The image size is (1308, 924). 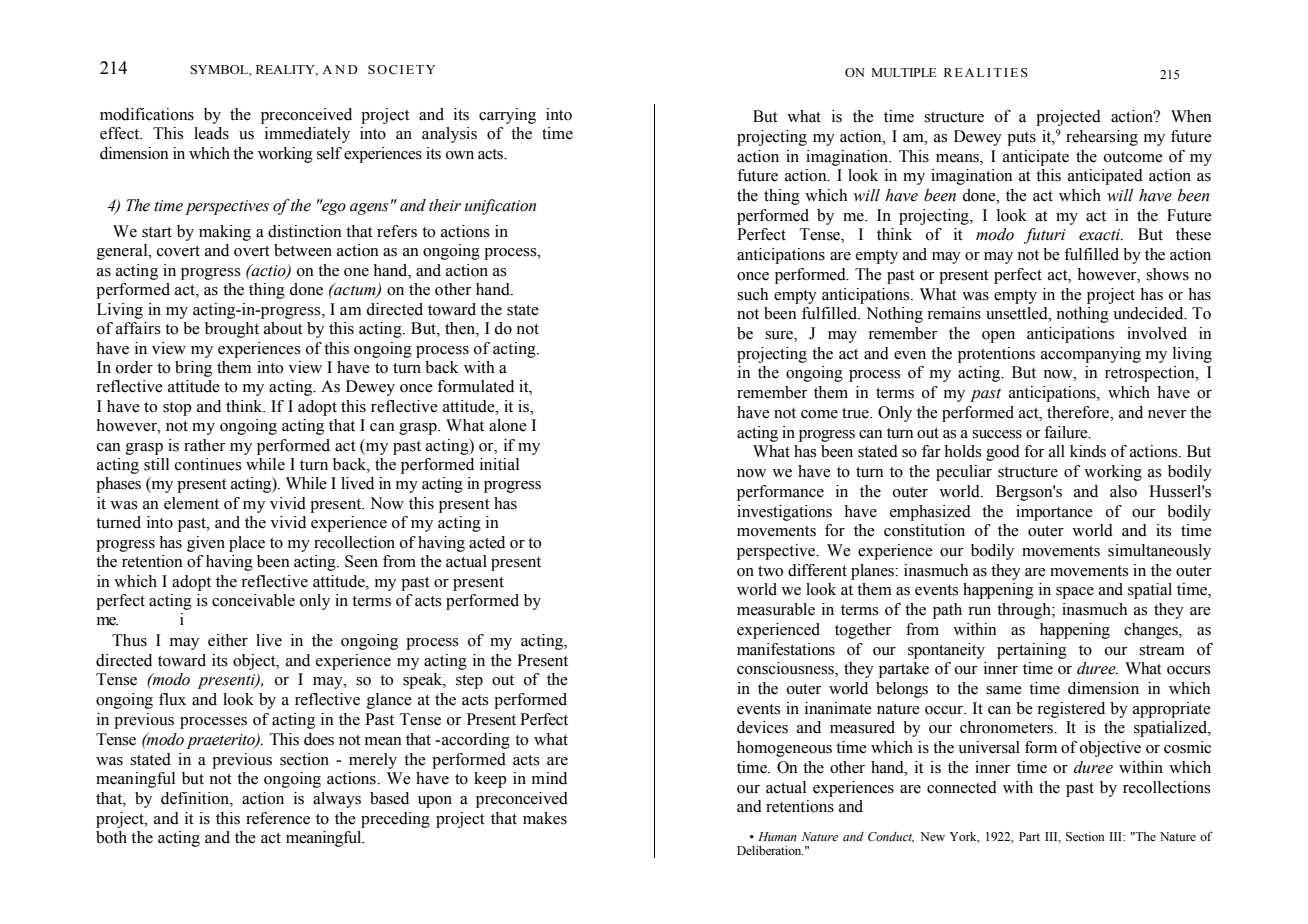 I want to click on makes, so click(x=545, y=818).
